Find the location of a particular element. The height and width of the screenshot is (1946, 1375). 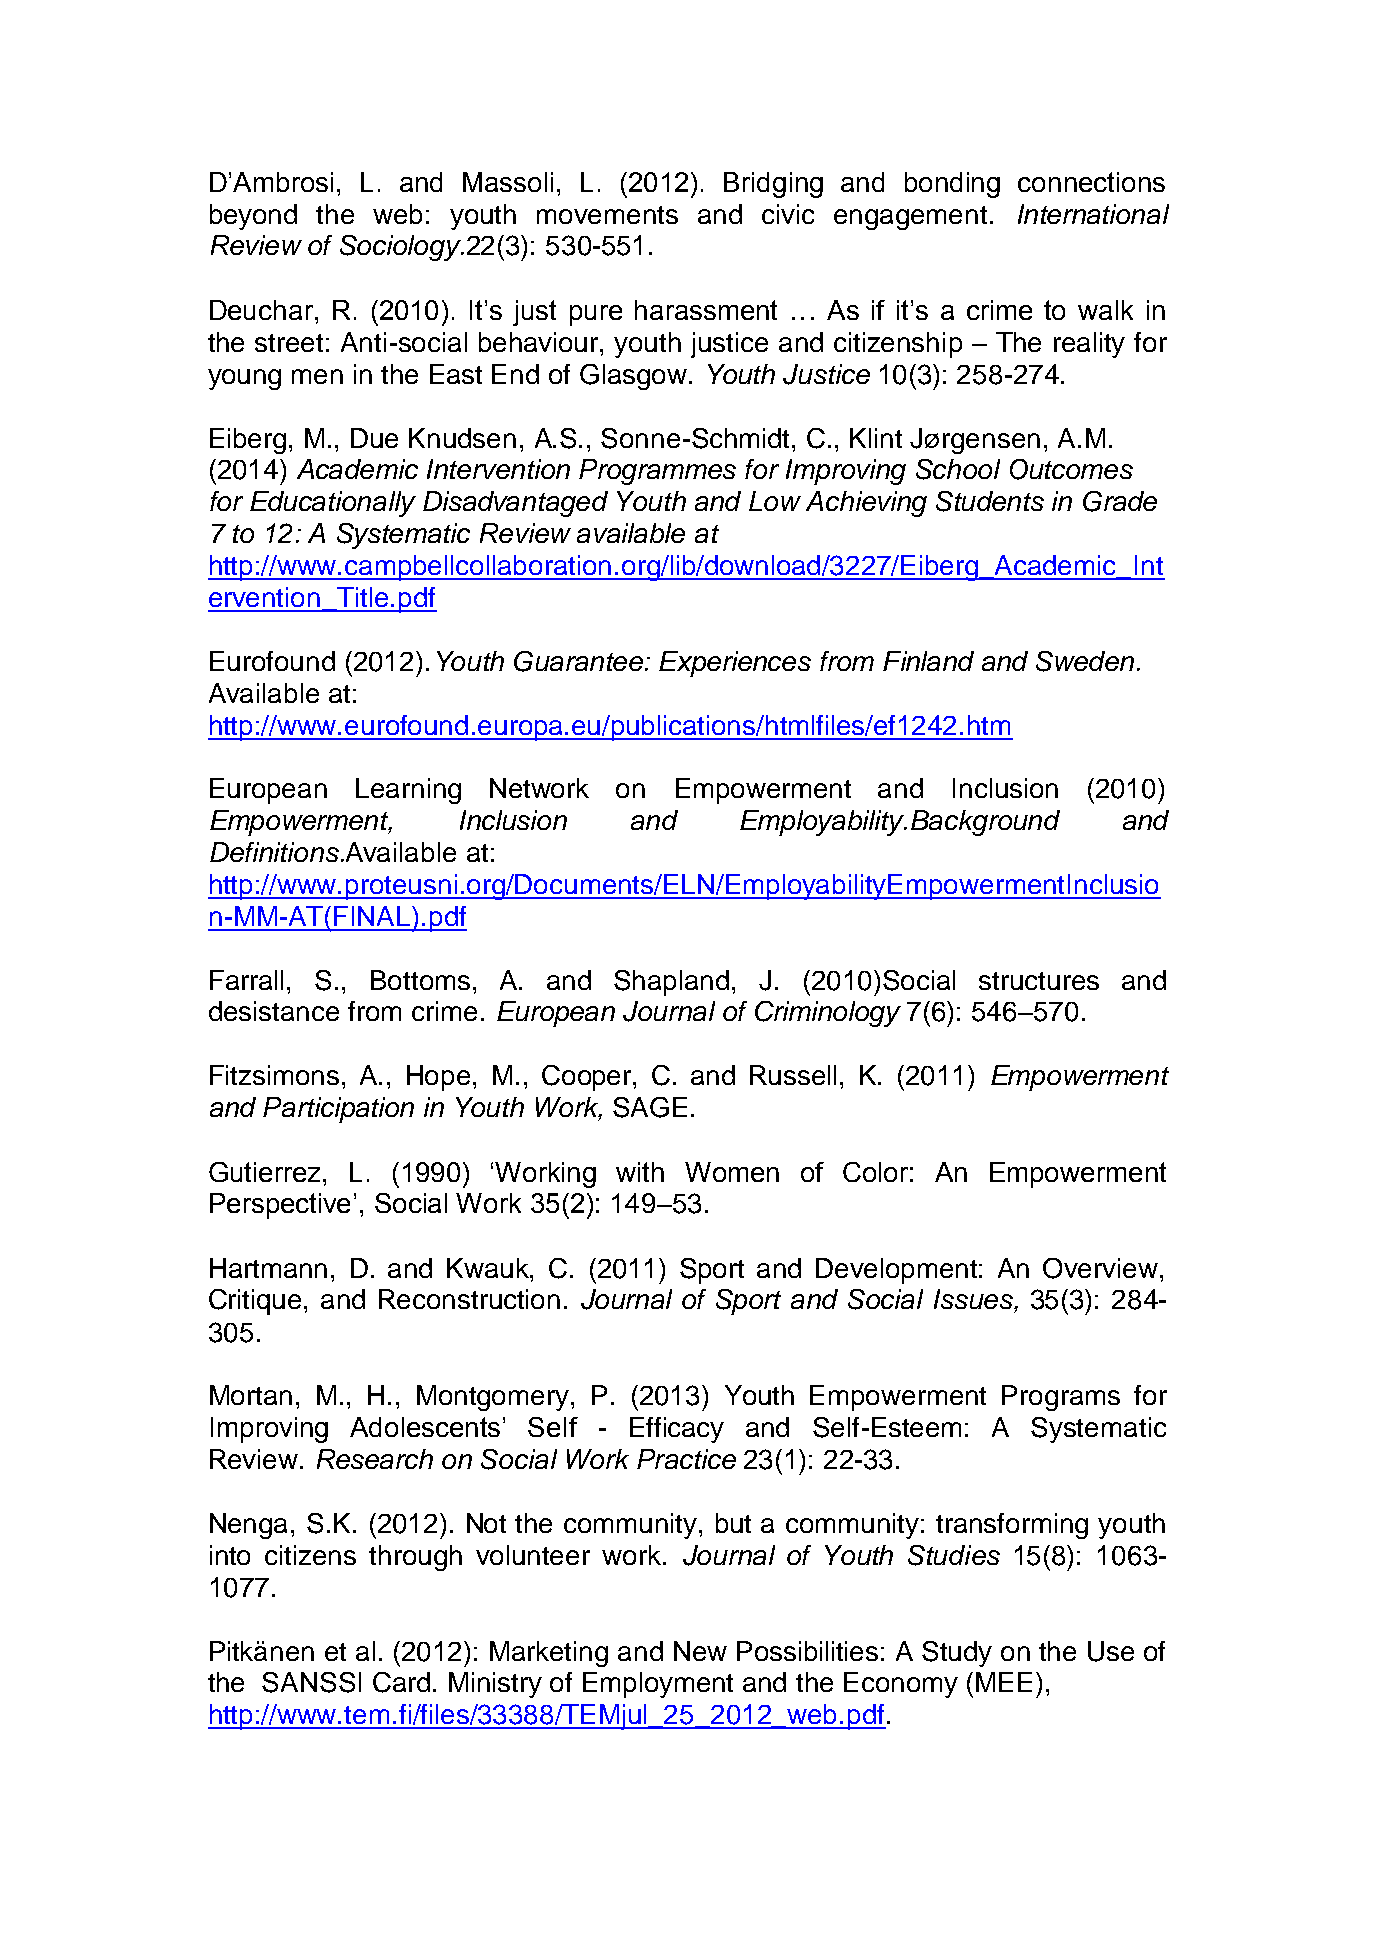

bonding is located at coordinates (952, 185).
